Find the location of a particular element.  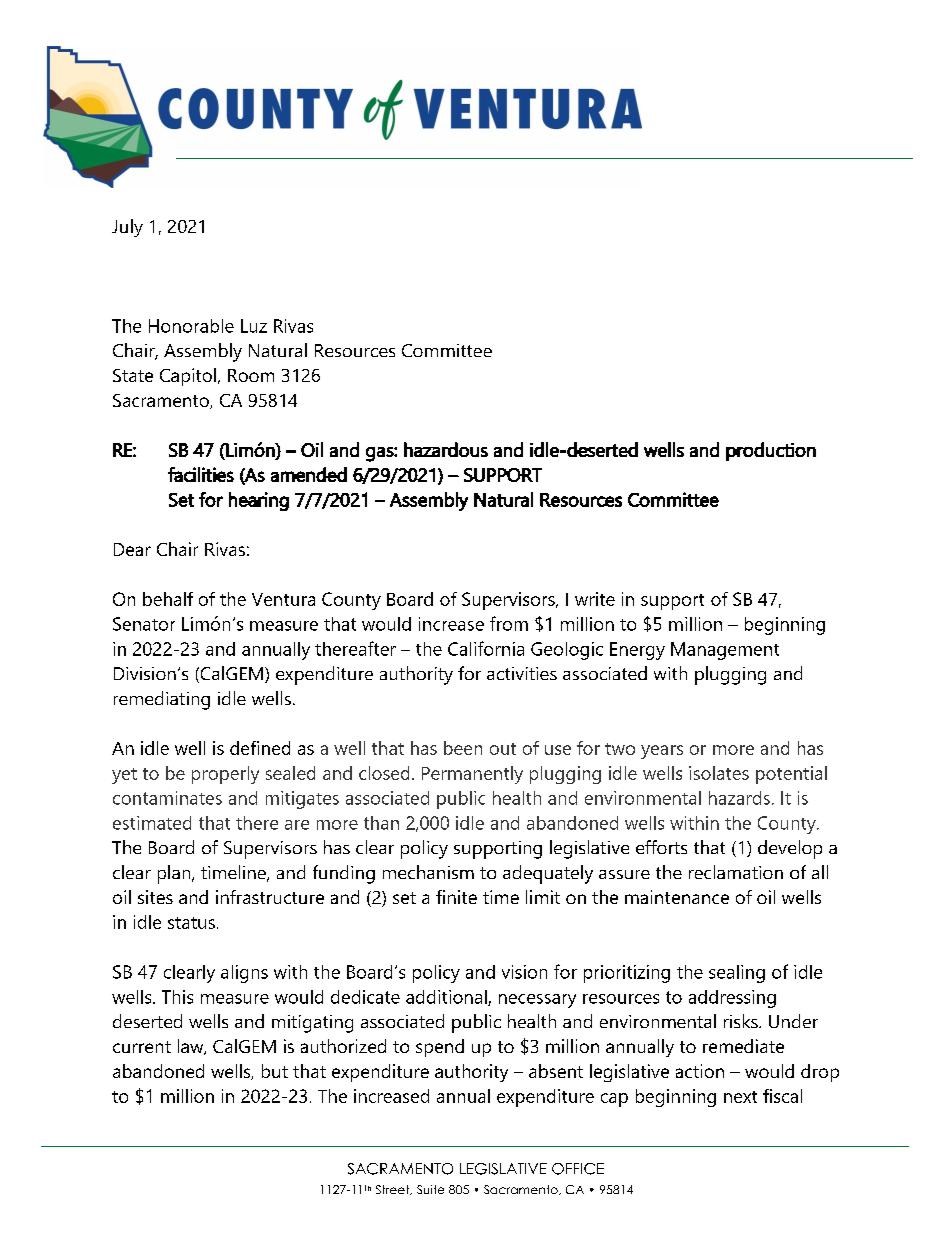

from is located at coordinates (509, 623).
